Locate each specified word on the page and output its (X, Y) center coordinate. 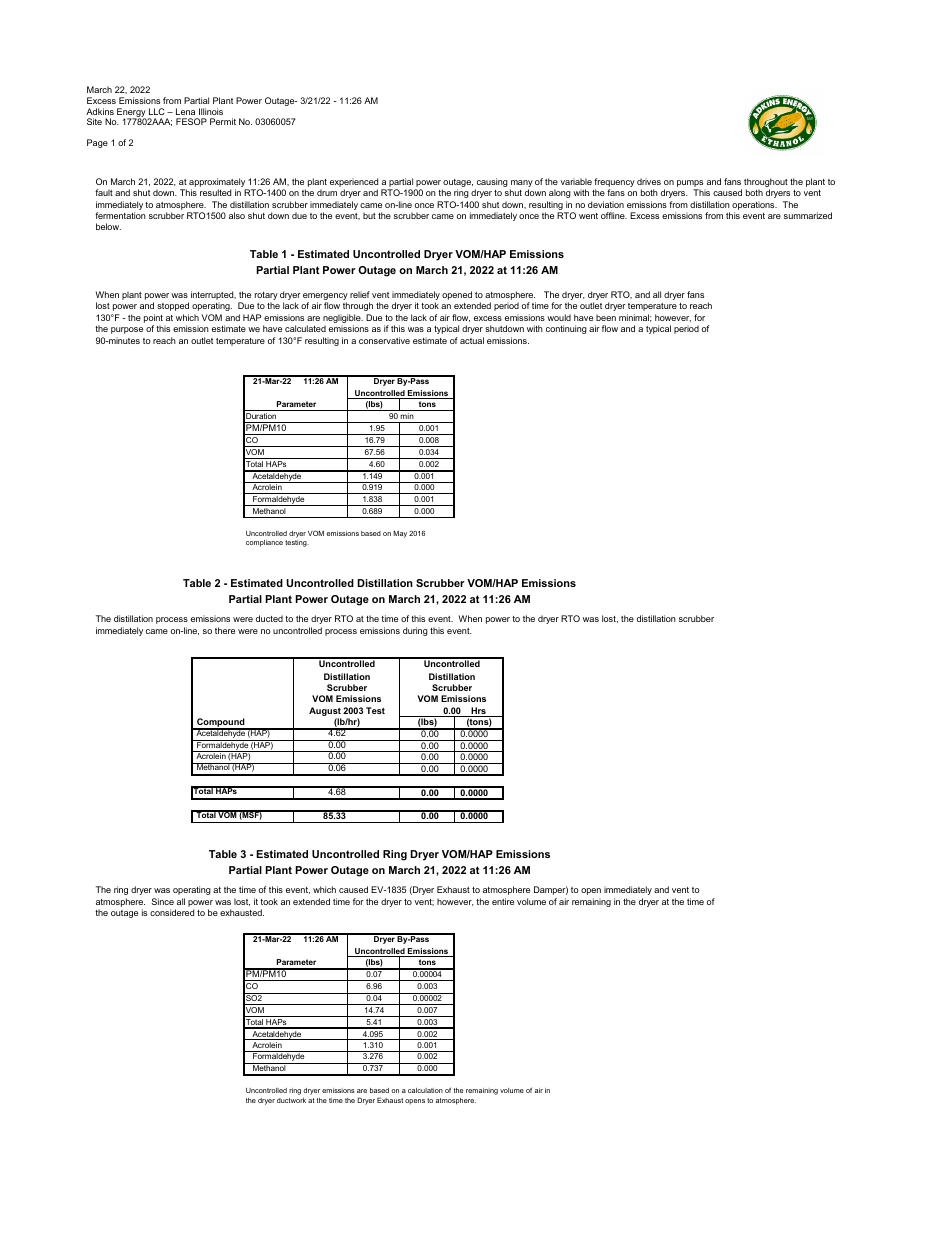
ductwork (291, 1100)
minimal (635, 318)
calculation (425, 1090)
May (400, 534)
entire (503, 901)
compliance (264, 543)
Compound (221, 724)
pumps (691, 185)
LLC (157, 111)
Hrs (478, 712)
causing (491, 184)
